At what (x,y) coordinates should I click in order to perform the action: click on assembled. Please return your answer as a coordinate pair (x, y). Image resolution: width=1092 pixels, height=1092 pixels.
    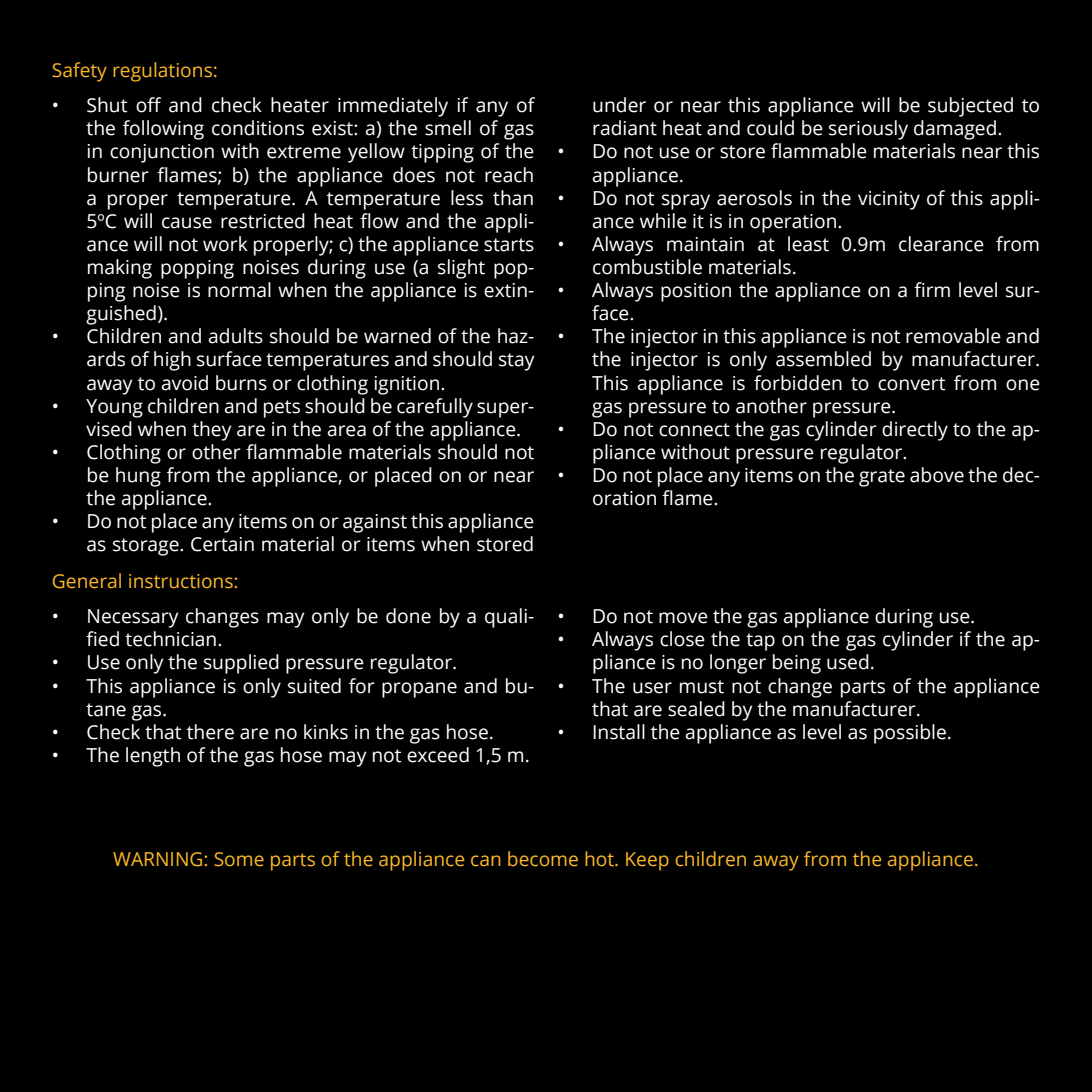
    Looking at the image, I should click on (823, 359).
